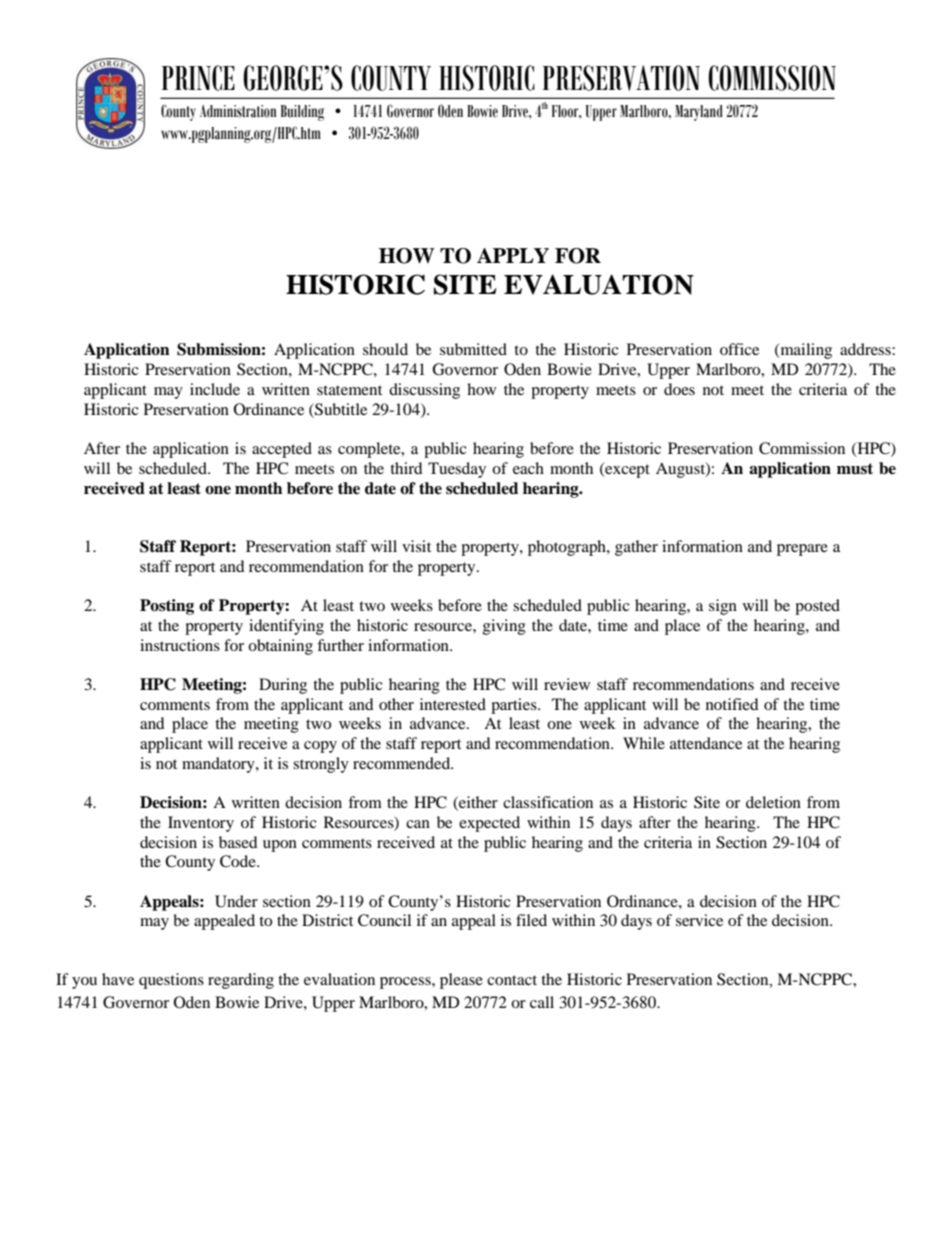  I want to click on Posting, so click(167, 607).
